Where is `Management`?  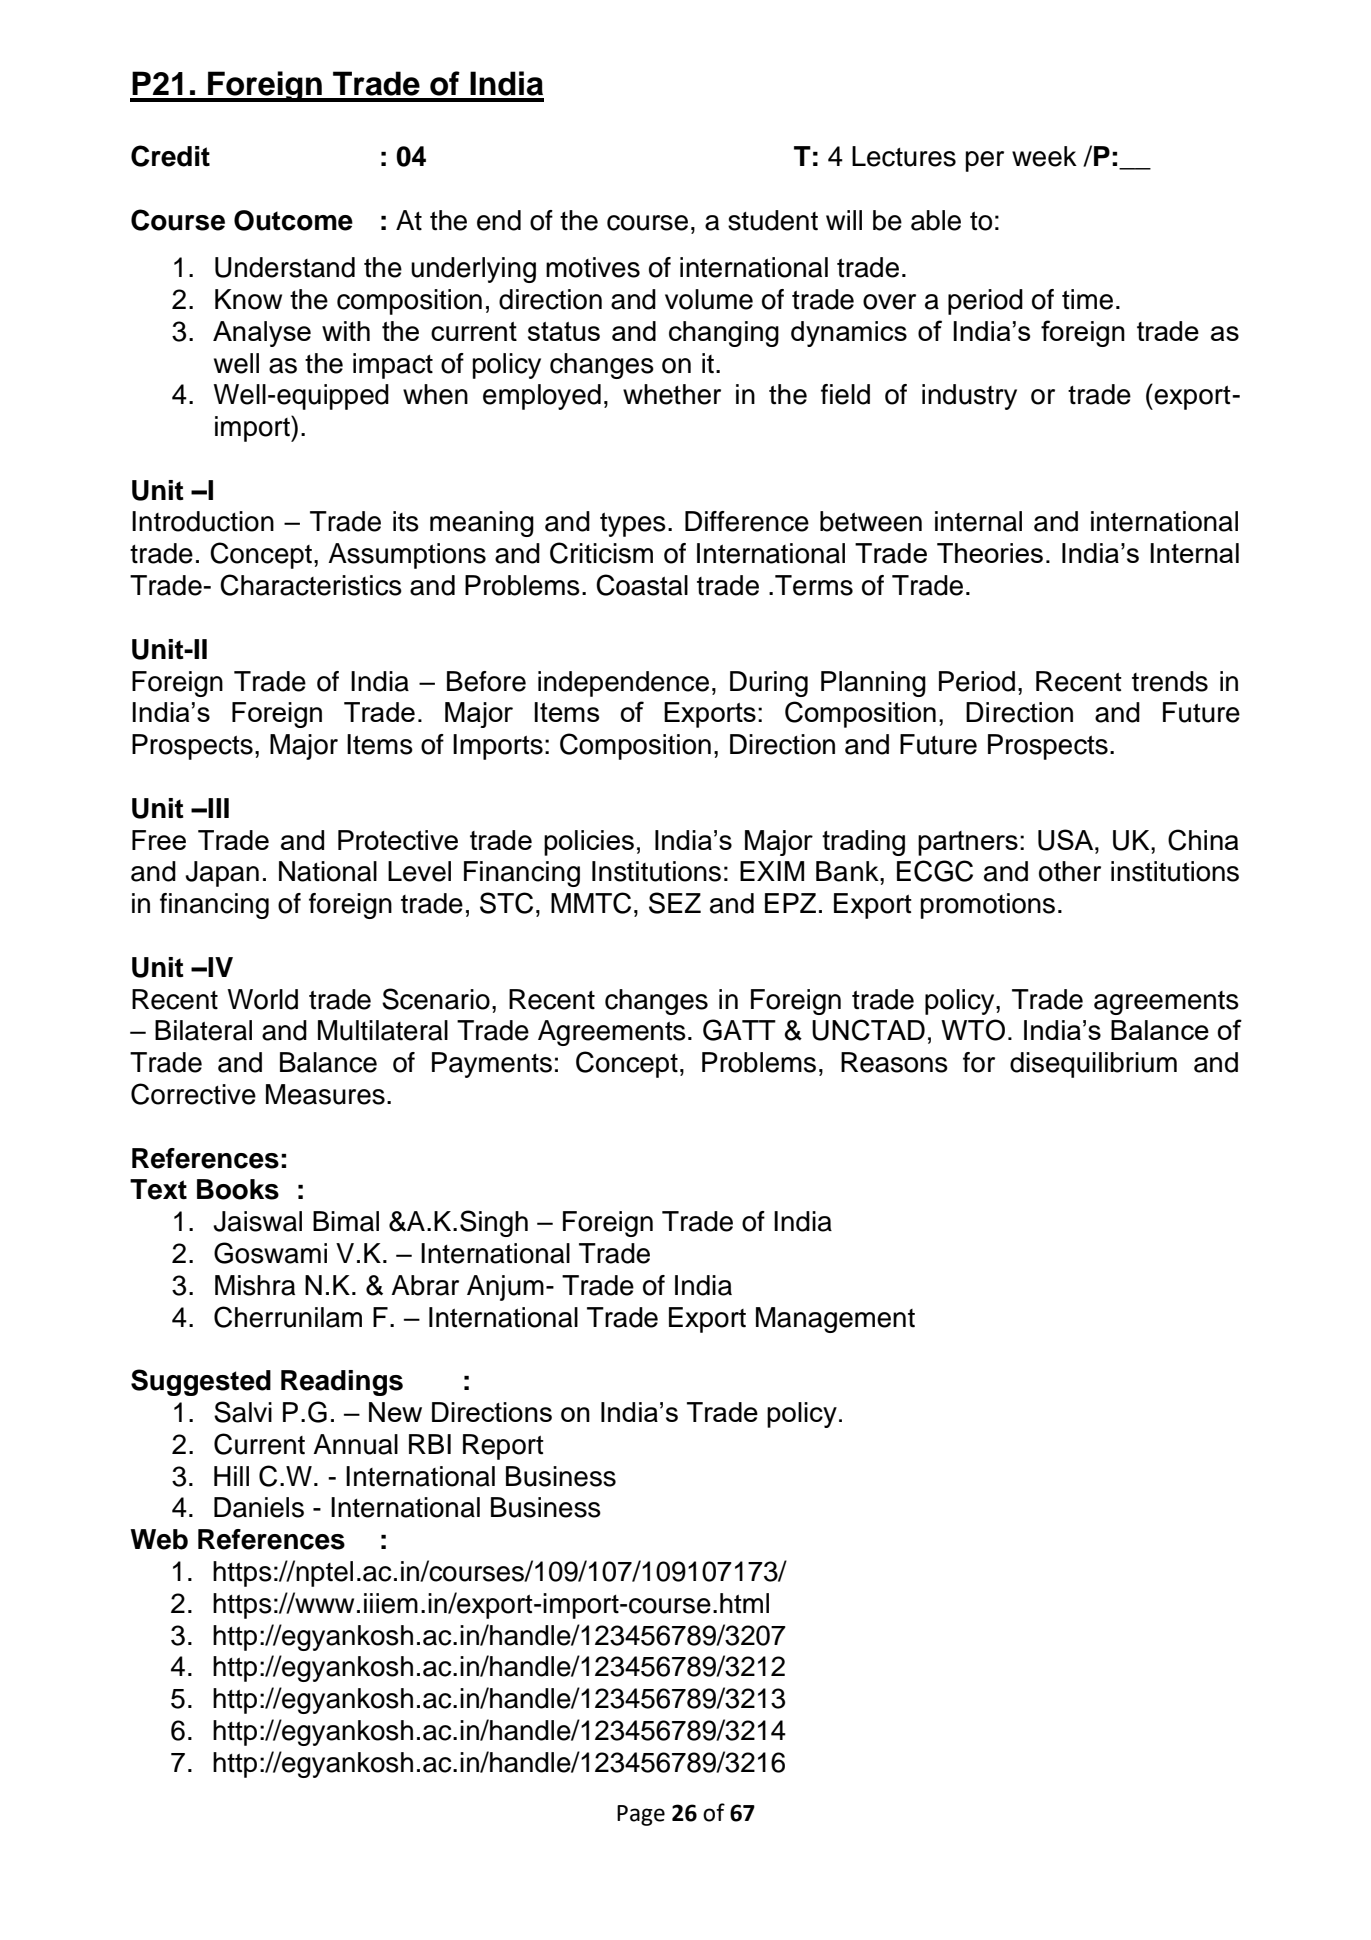 Management is located at coordinates (835, 1320).
